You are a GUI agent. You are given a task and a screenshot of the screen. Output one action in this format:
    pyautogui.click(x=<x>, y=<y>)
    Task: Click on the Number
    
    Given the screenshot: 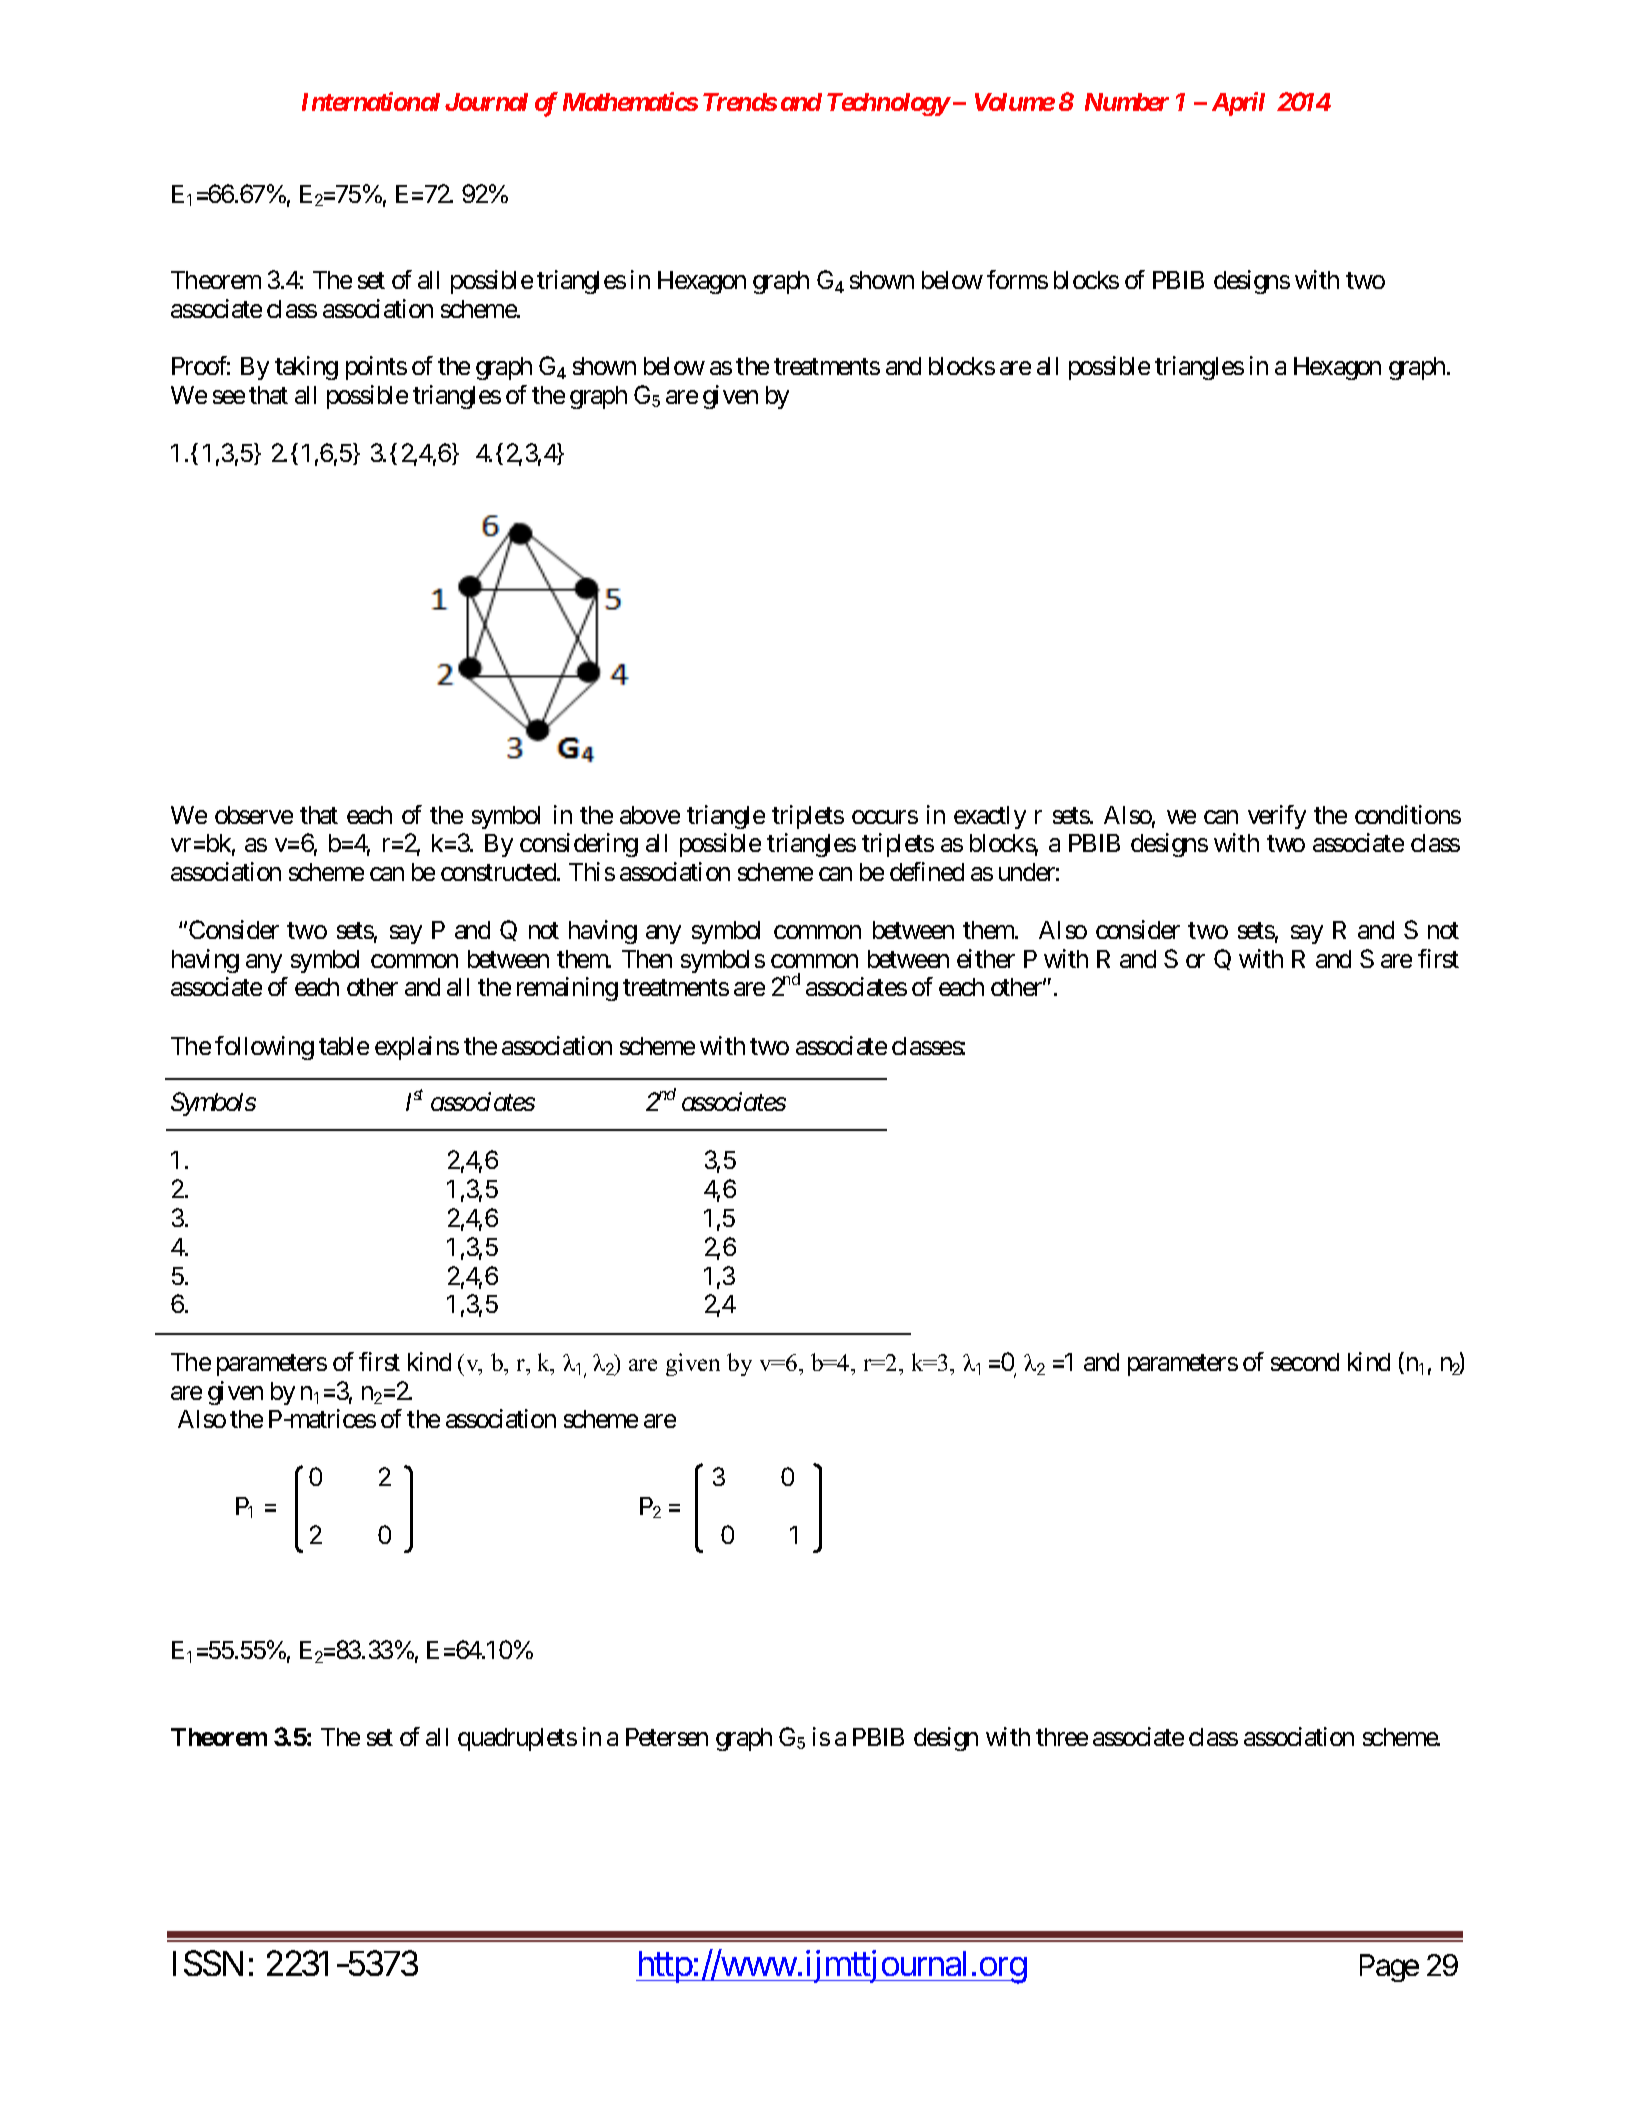 What is the action you would take?
    pyautogui.click(x=1127, y=102)
